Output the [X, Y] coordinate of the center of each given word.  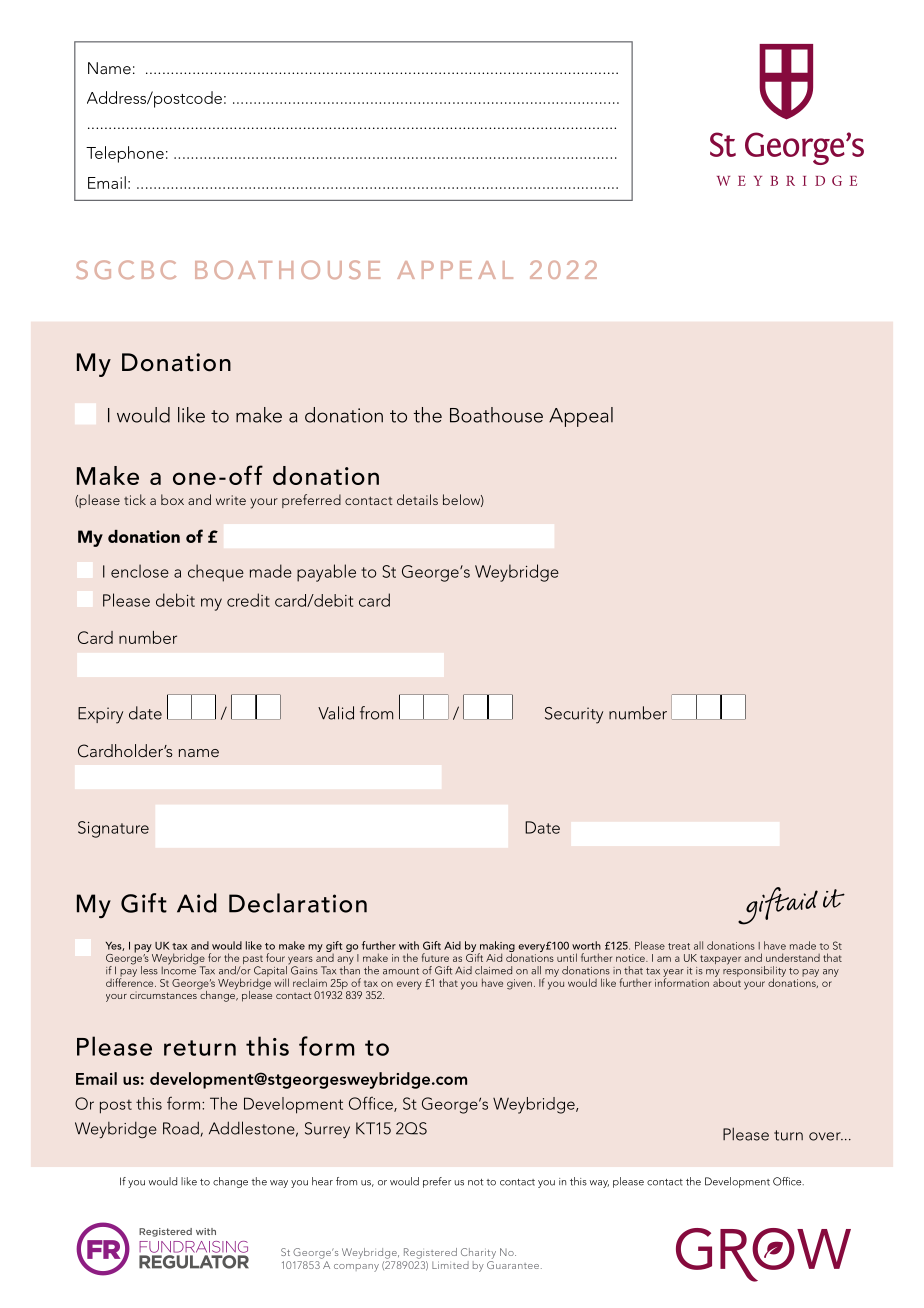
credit [248, 600]
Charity [478, 1253]
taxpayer [720, 960]
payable [326, 573]
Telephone [125, 154]
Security [574, 715]
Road [181, 1128]
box [172, 499]
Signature [113, 829]
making [496, 947]
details [417, 499]
